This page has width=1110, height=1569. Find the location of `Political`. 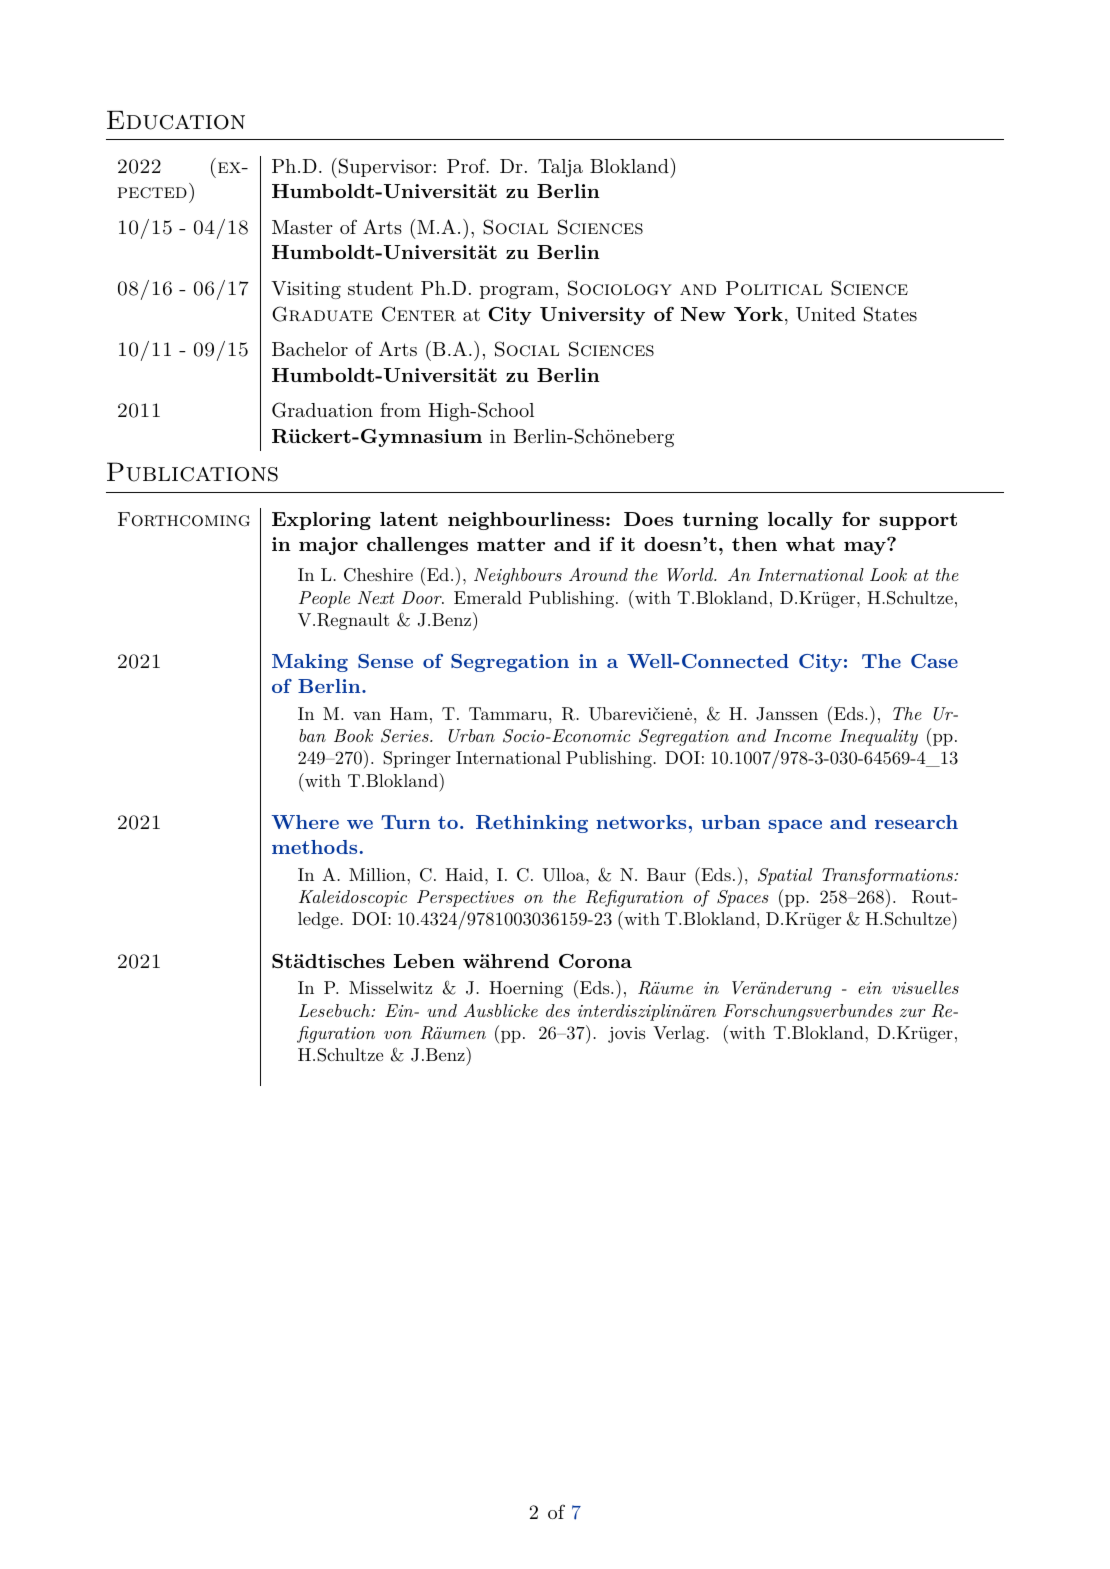

Political is located at coordinates (774, 288).
